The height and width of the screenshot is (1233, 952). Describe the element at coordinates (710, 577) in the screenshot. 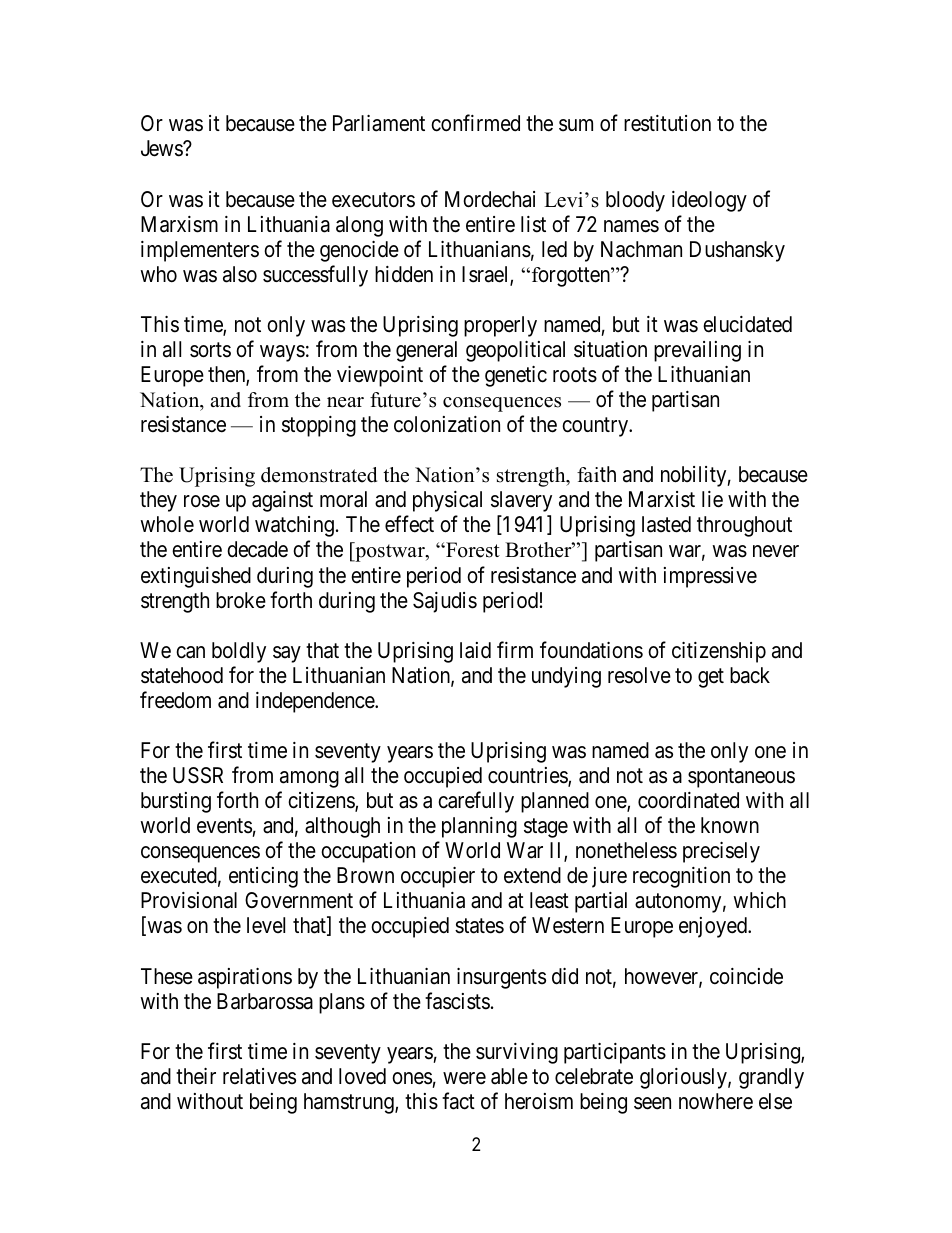

I see `impressive` at that location.
